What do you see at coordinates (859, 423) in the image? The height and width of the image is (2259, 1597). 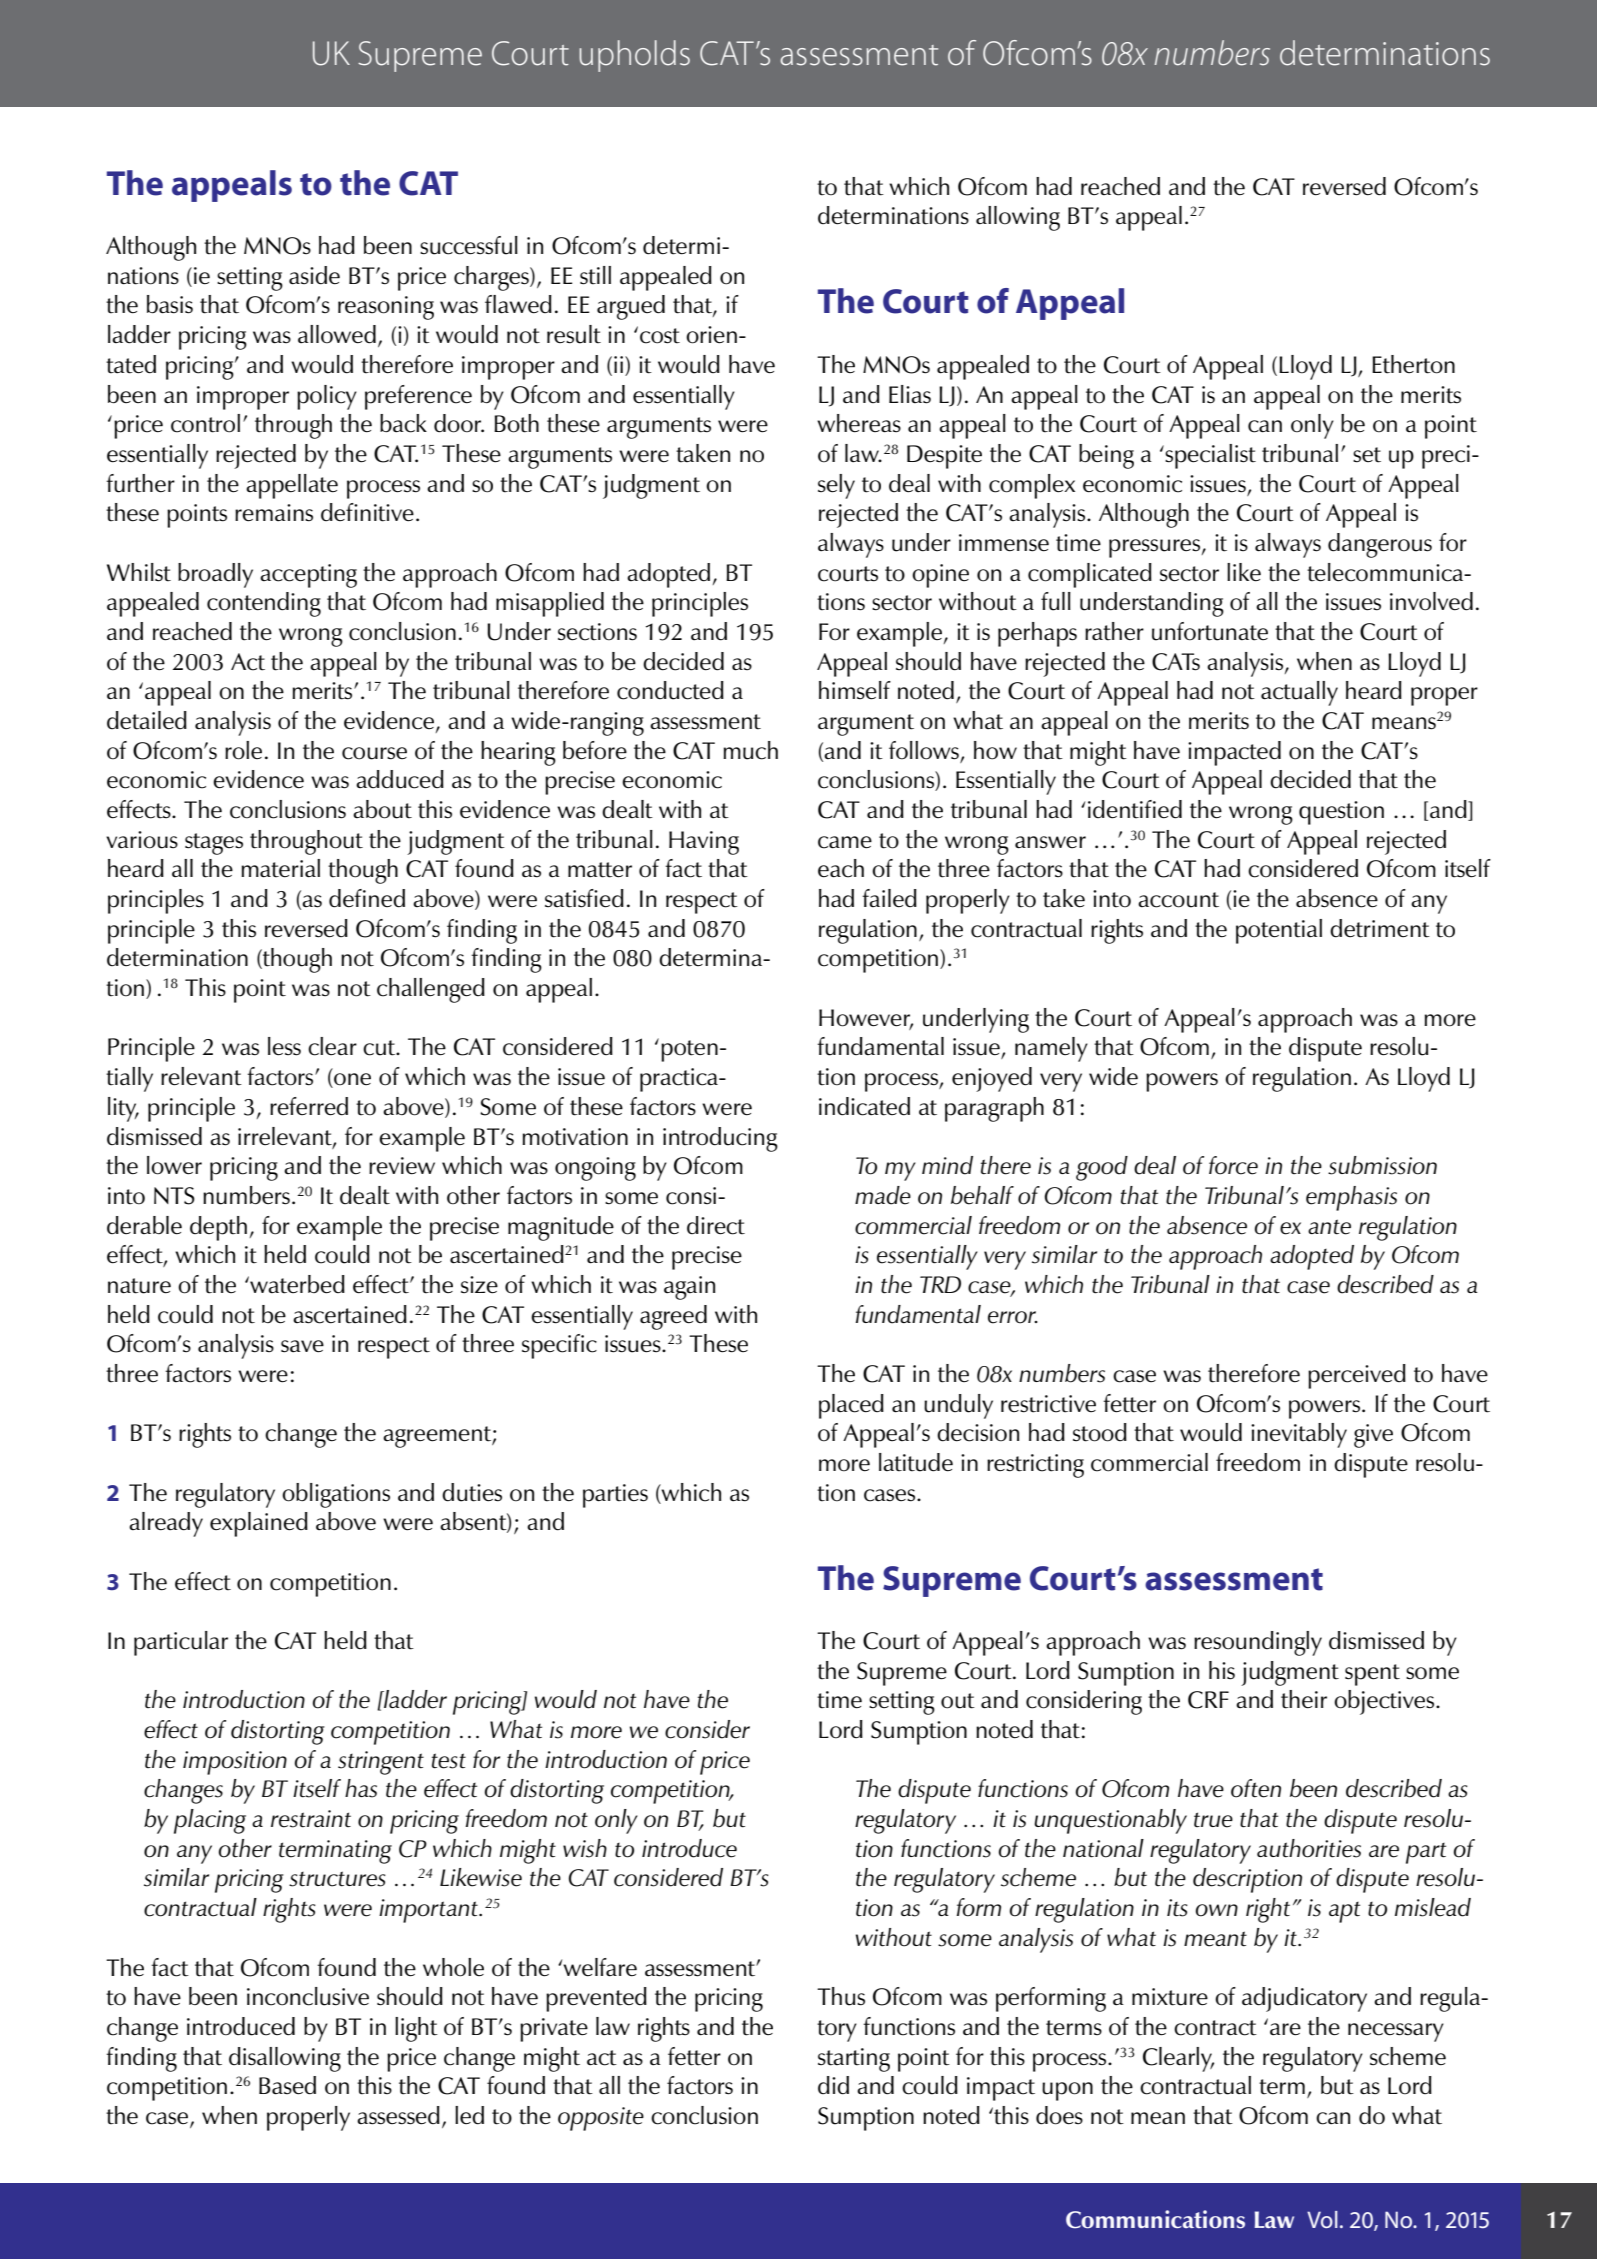 I see `whereas` at bounding box center [859, 423].
